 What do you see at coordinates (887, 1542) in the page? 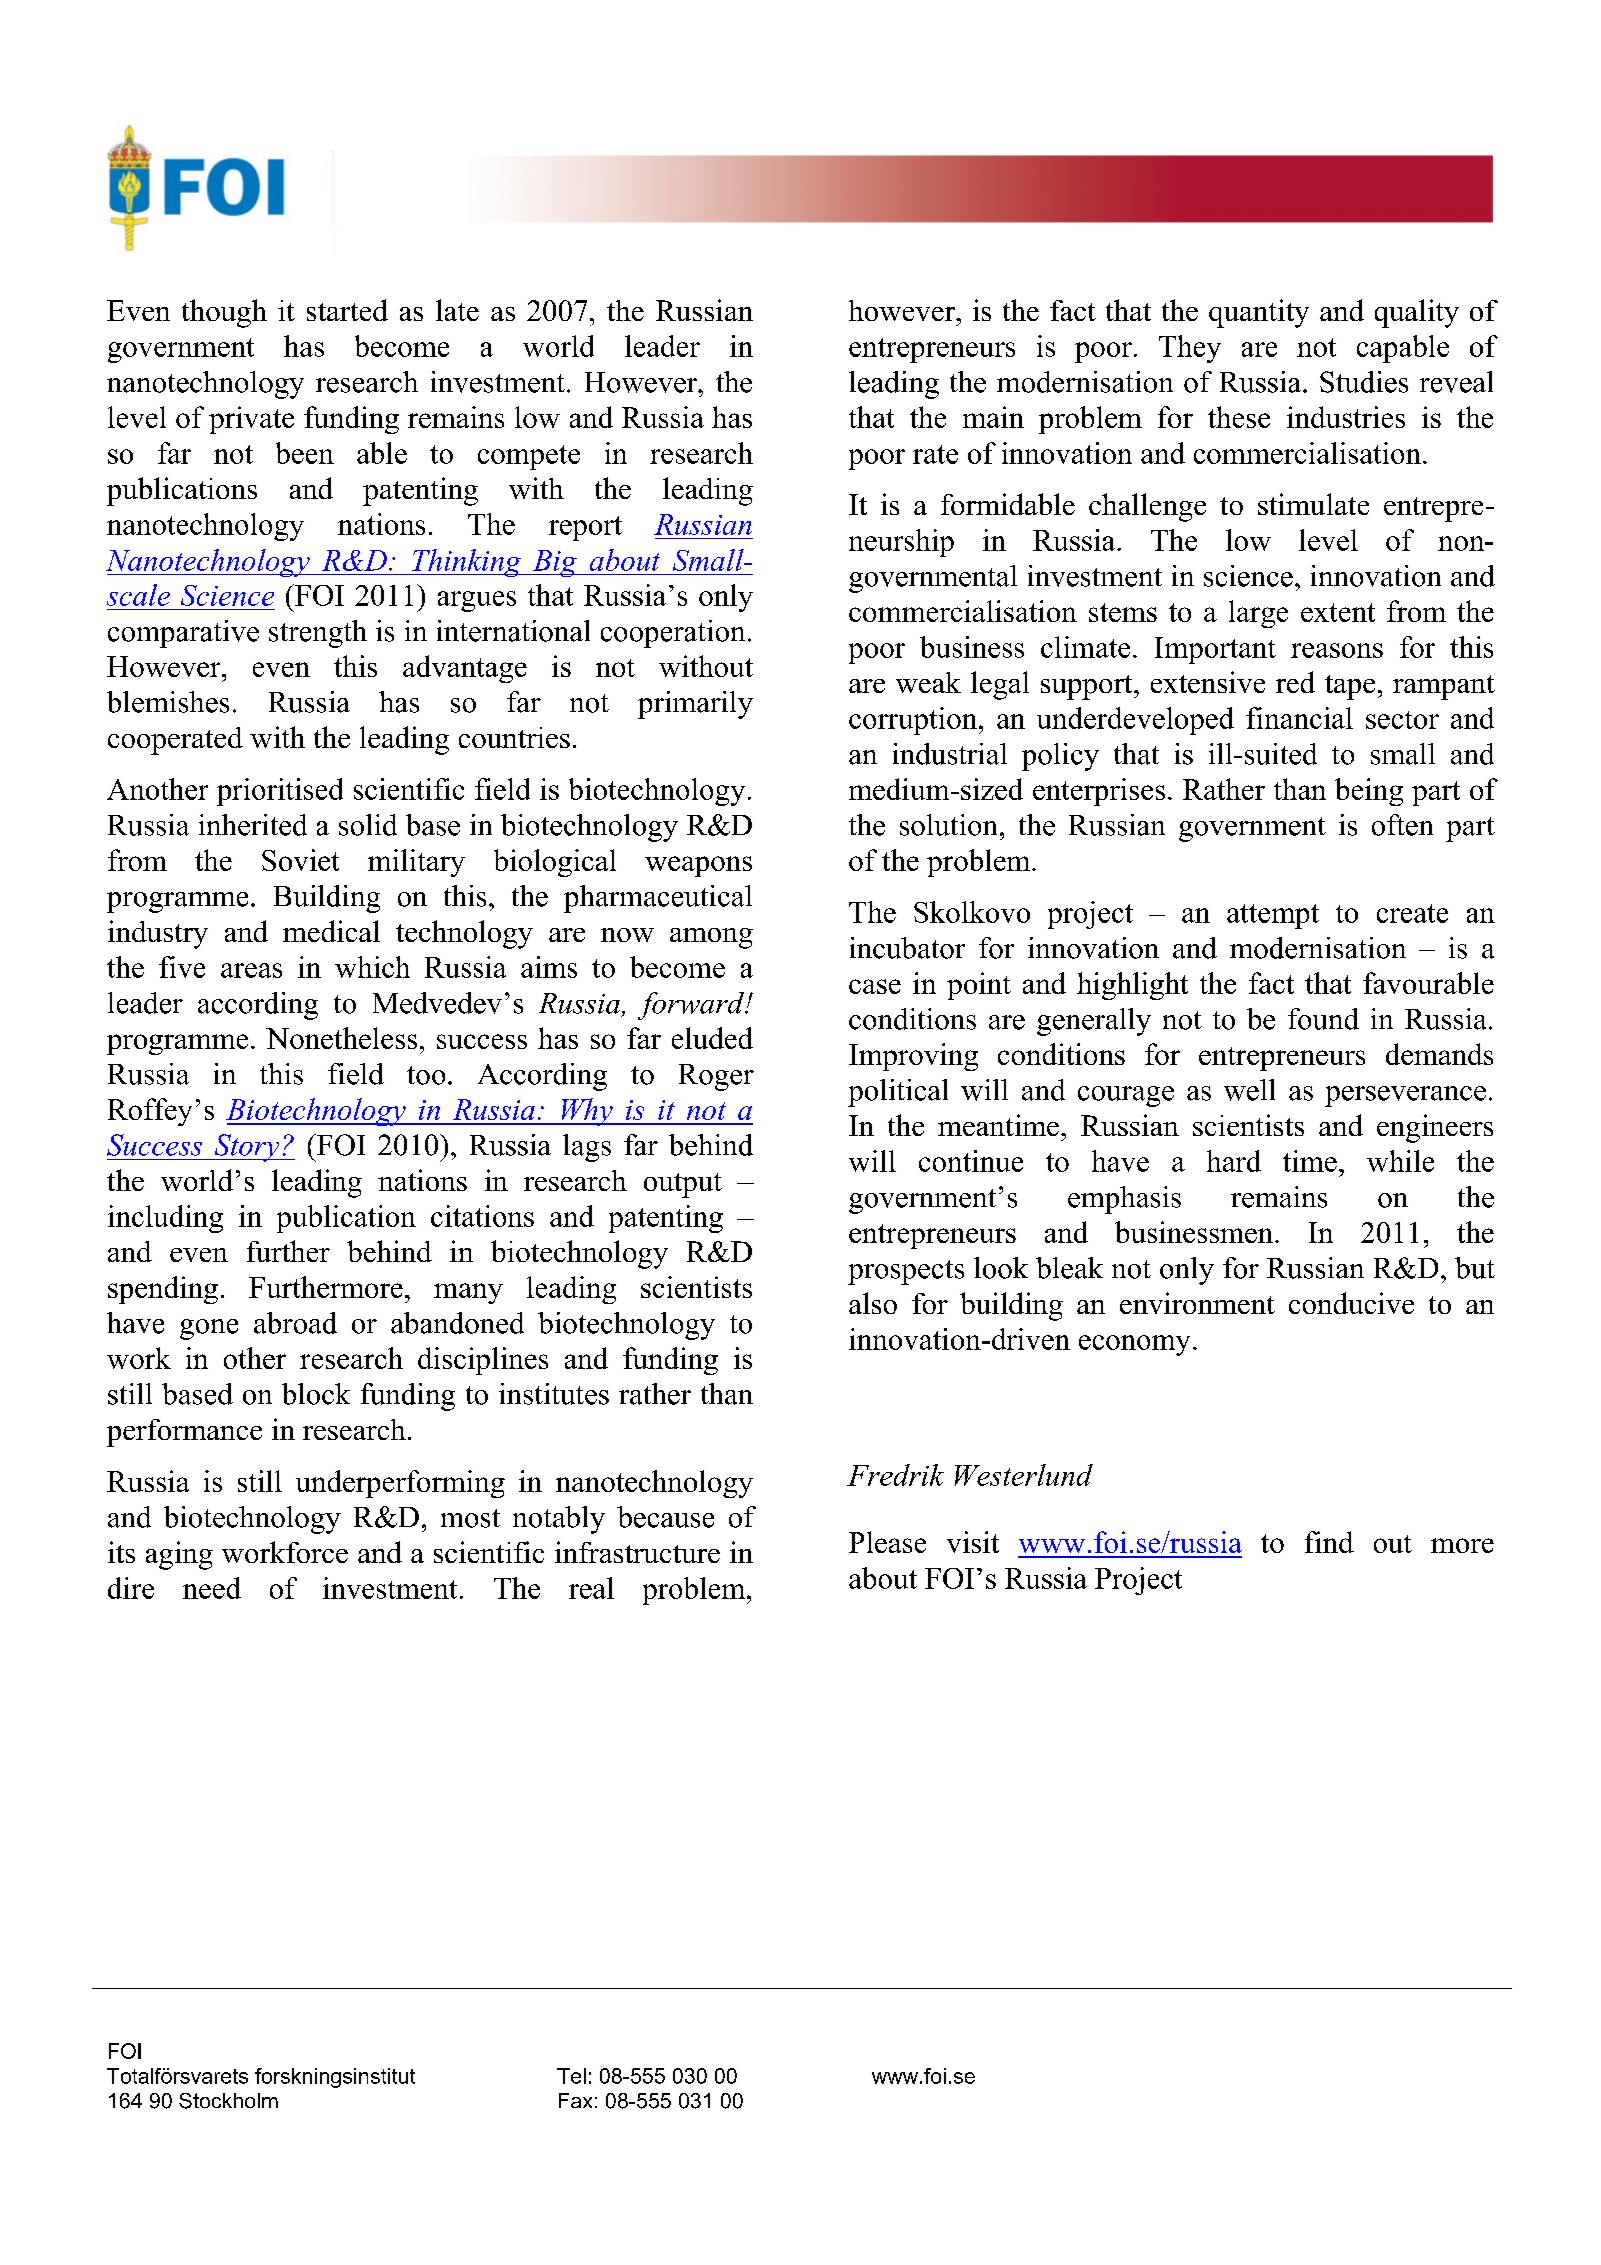
I see `Please` at bounding box center [887, 1542].
